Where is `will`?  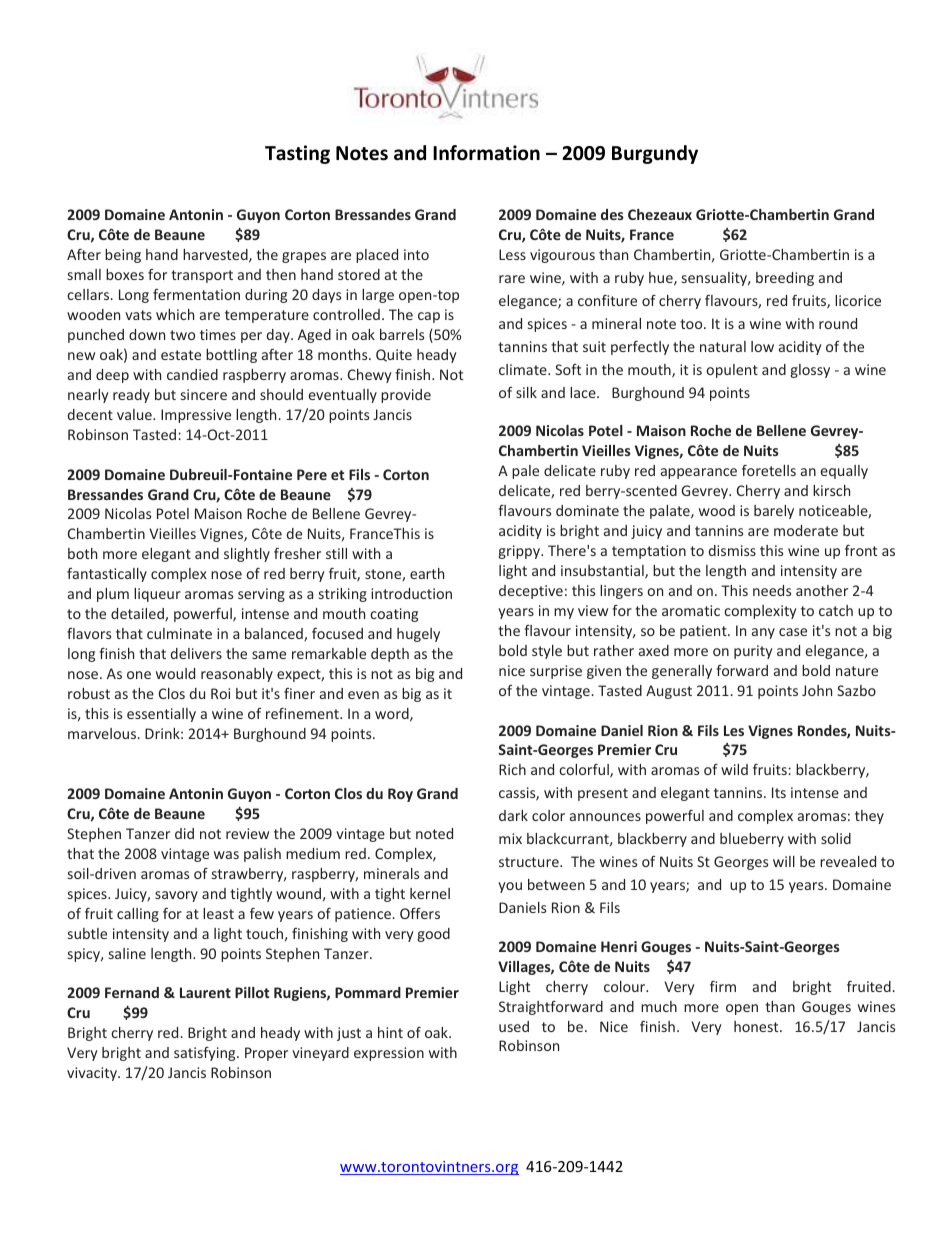
will is located at coordinates (784, 861).
